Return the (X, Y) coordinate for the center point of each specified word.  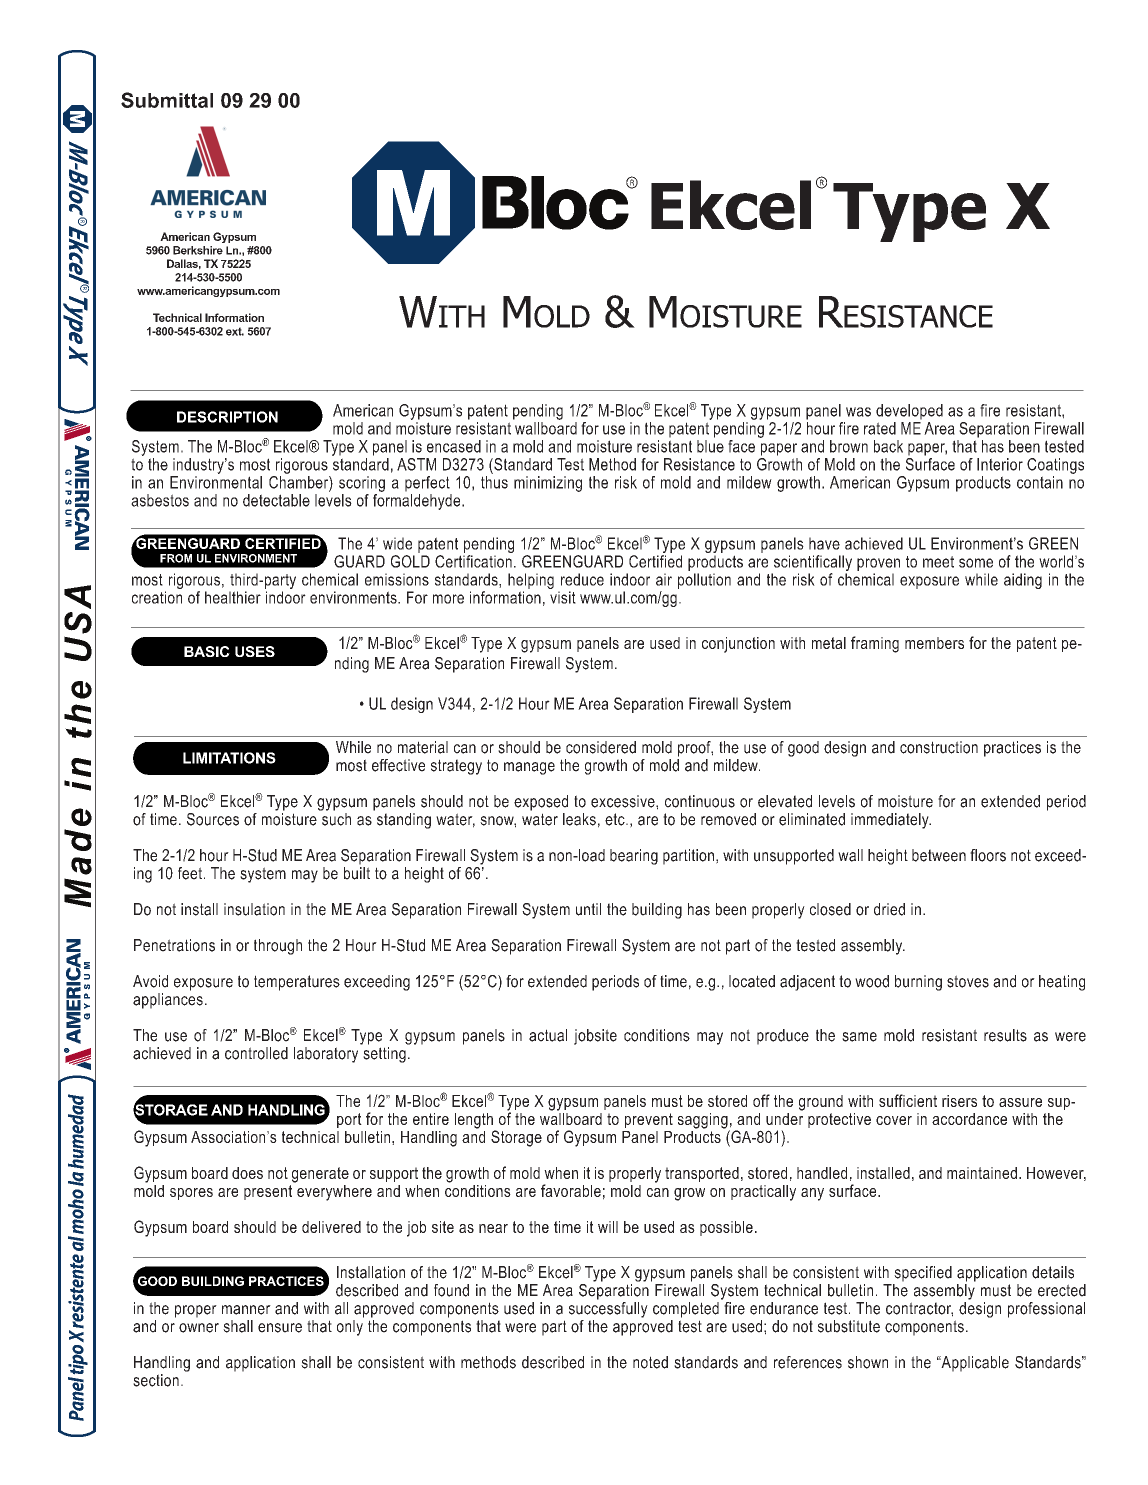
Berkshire (198, 250)
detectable (276, 500)
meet (938, 562)
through (278, 947)
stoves (968, 981)
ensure (280, 1328)
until (588, 909)
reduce (582, 579)
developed (909, 412)
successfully (608, 1308)
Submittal (167, 100)
